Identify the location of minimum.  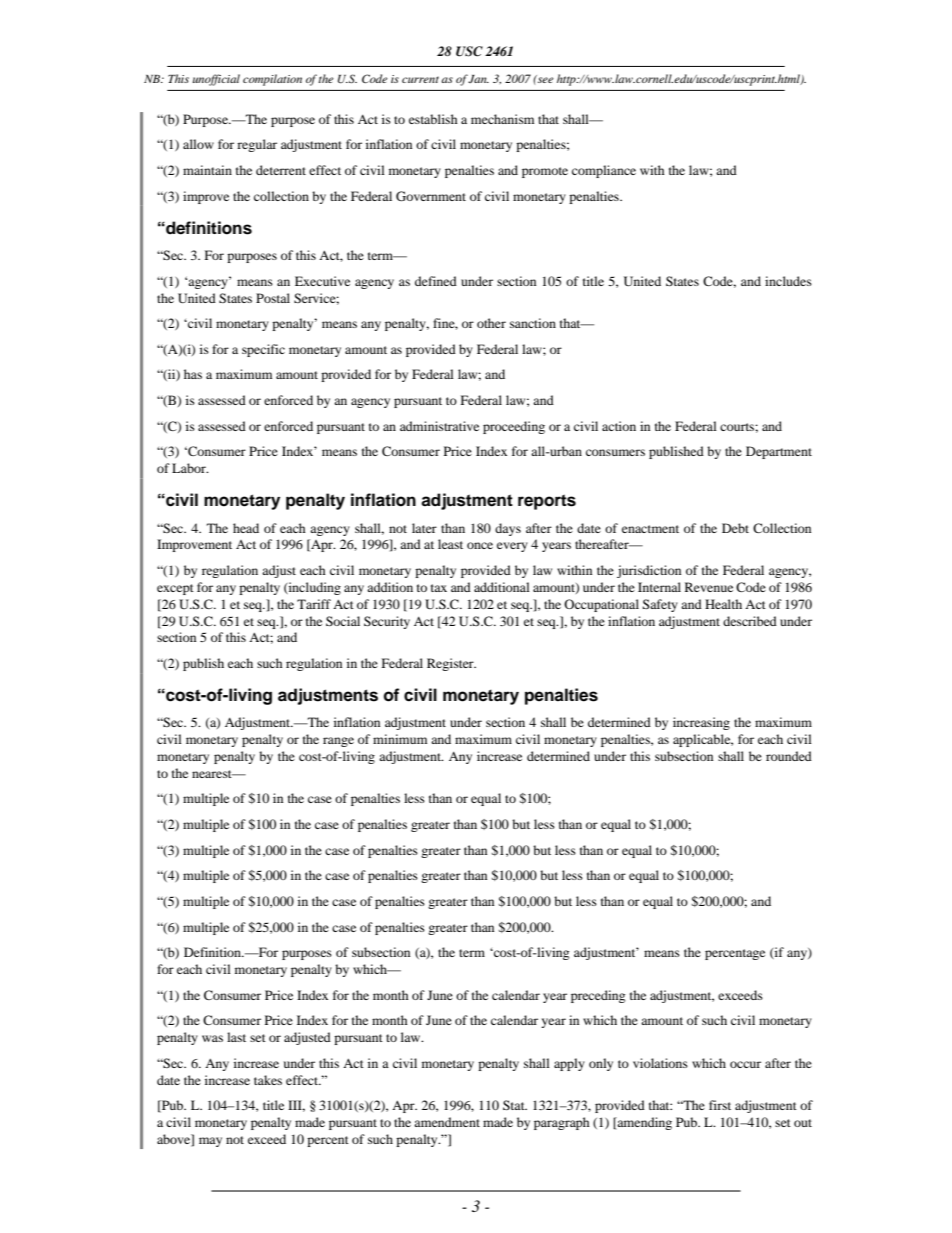
(400, 739).
